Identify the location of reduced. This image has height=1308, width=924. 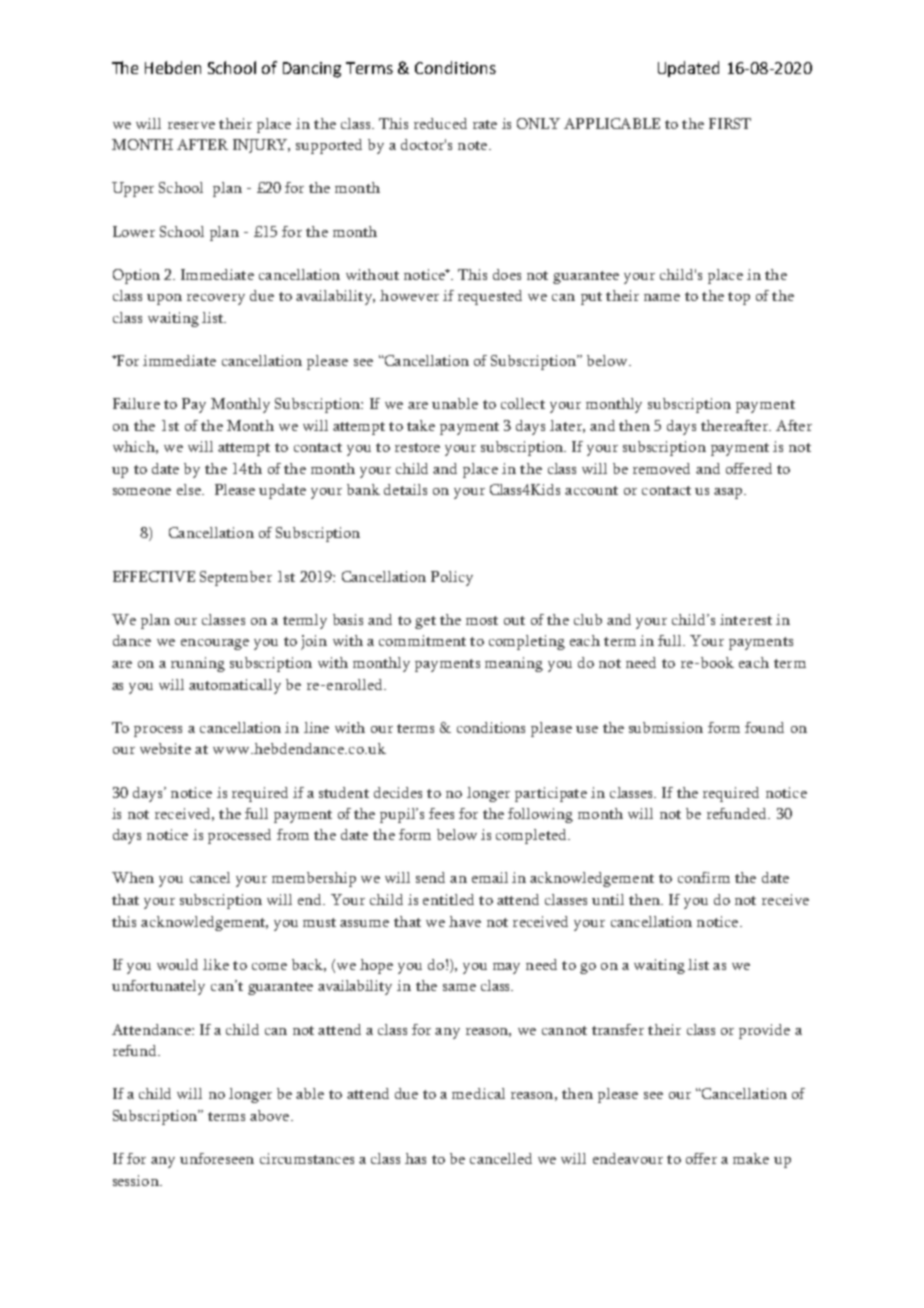
(440, 123).
